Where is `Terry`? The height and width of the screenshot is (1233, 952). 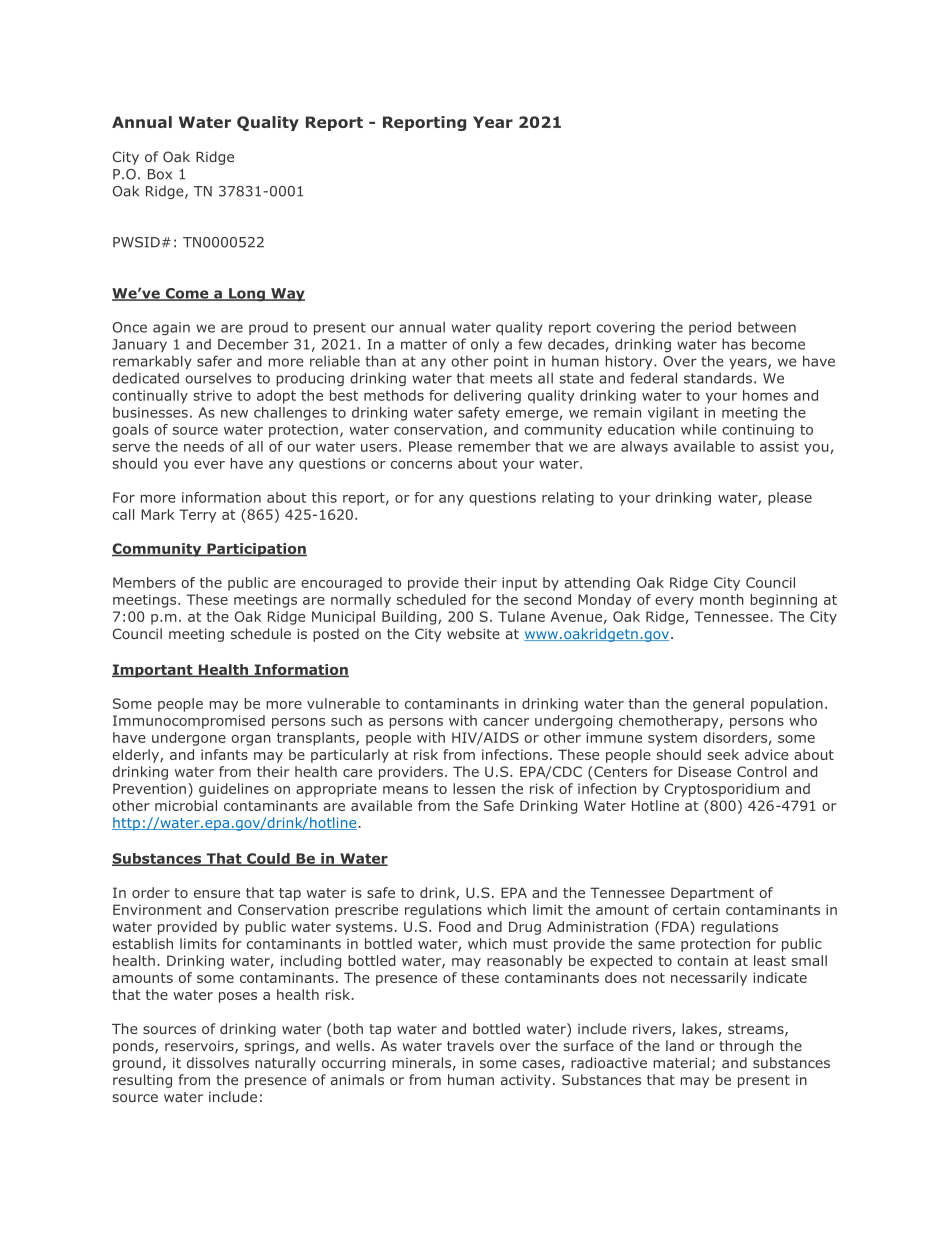 Terry is located at coordinates (197, 516).
